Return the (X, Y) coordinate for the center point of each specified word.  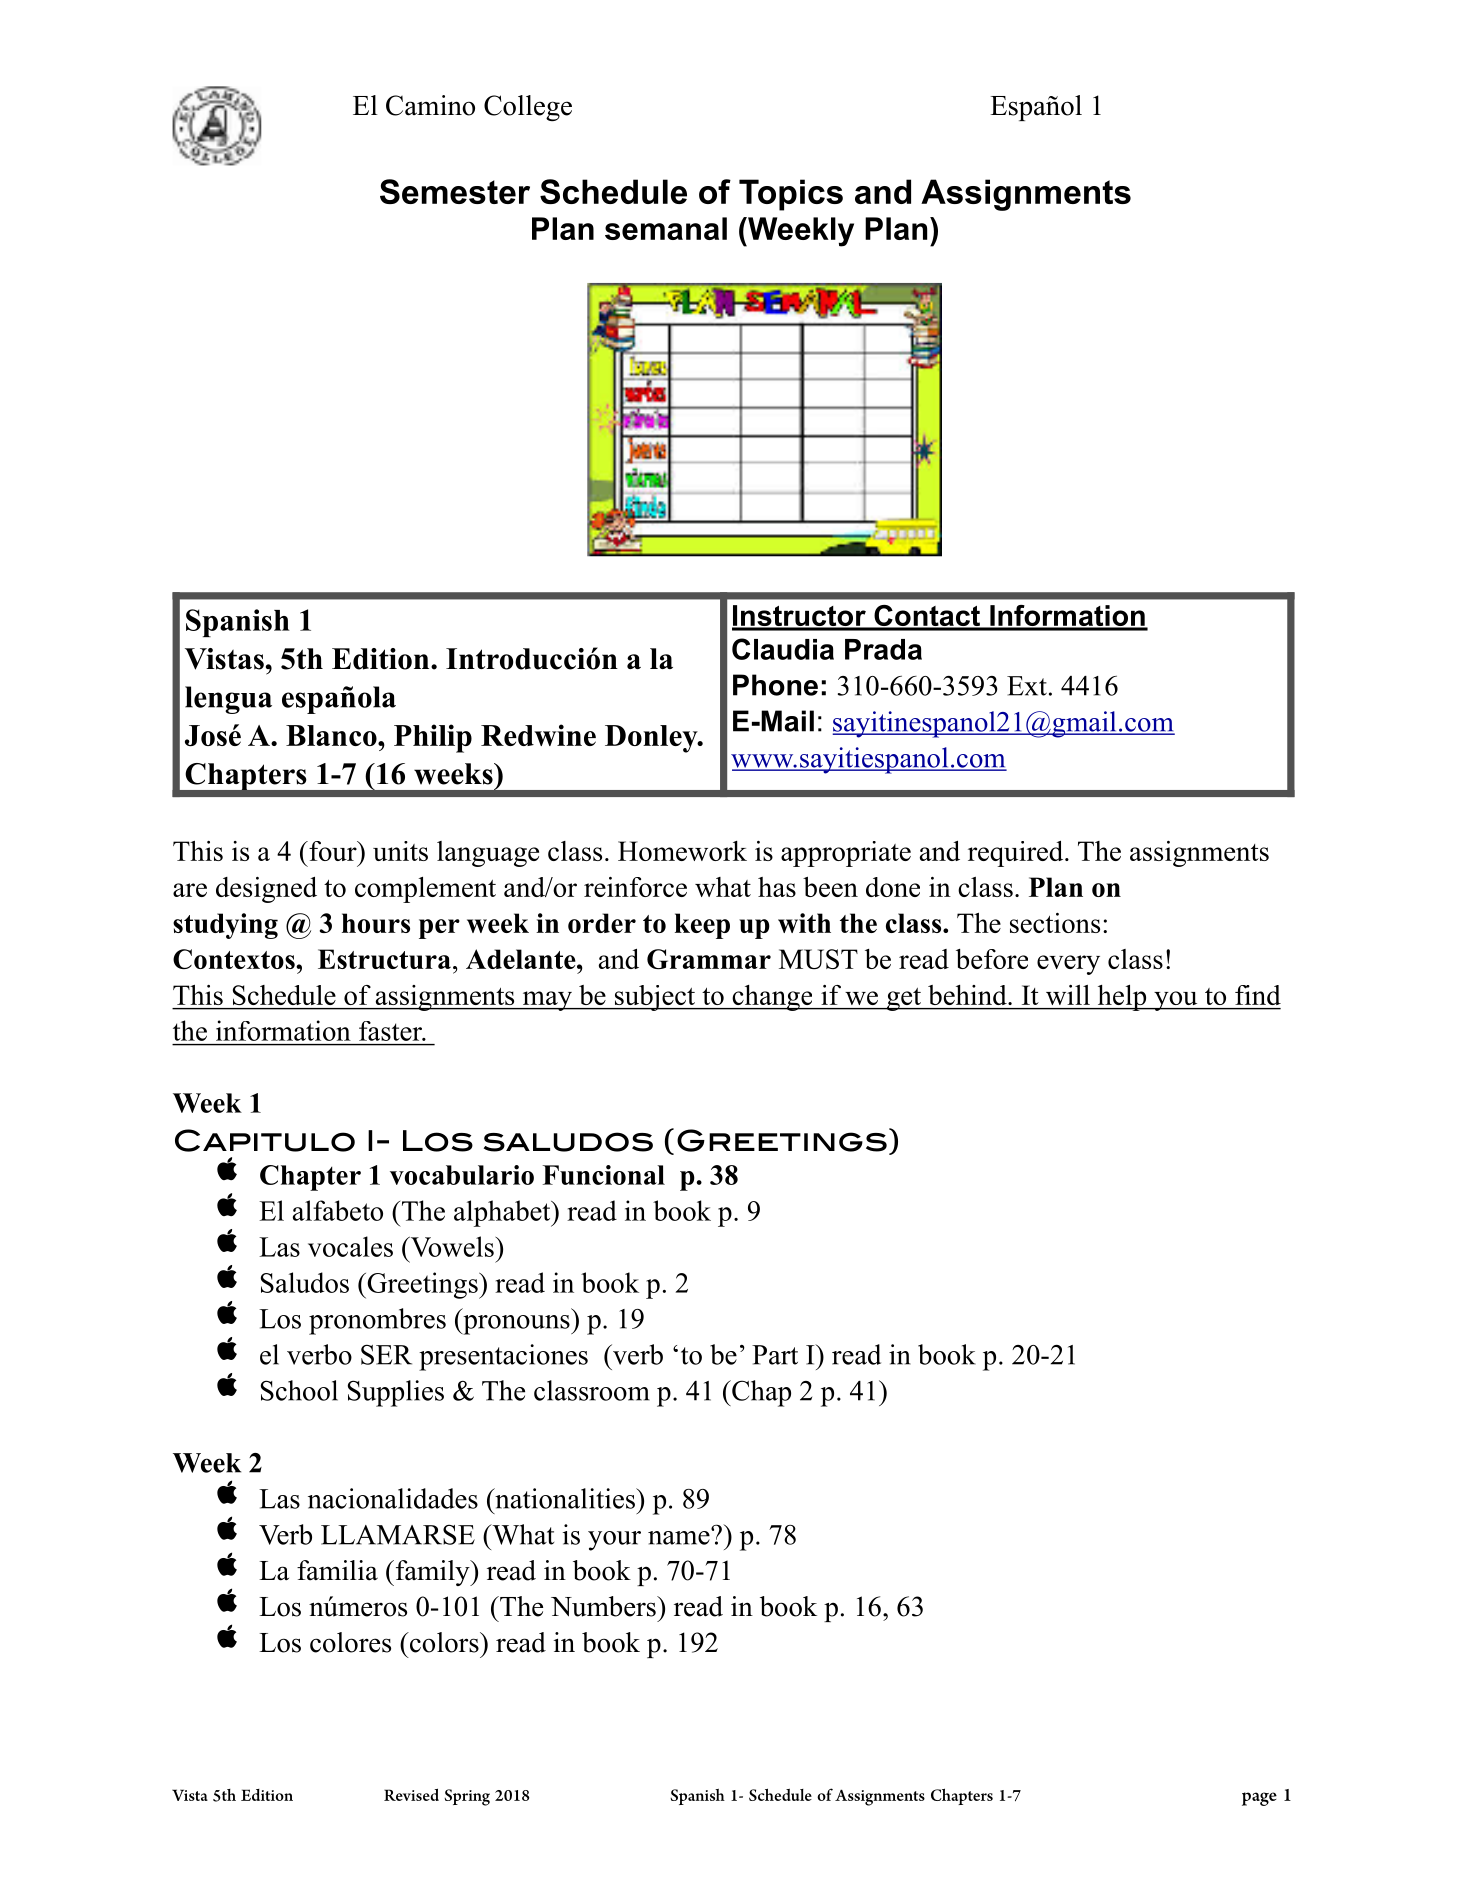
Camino (430, 105)
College (528, 108)
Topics (791, 195)
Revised (411, 1794)
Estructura (384, 959)
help (1122, 998)
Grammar (709, 959)
